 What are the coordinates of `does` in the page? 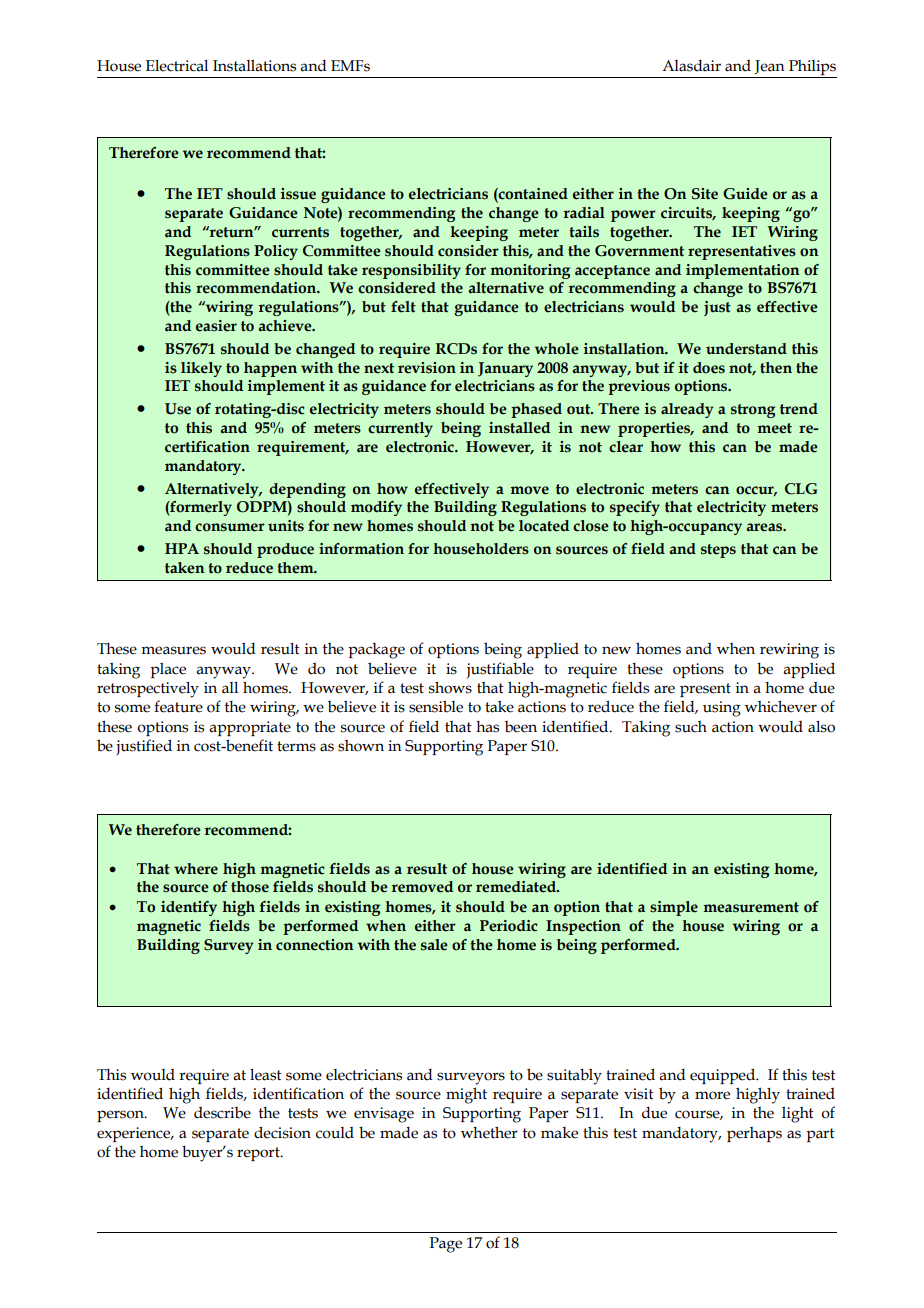 It's located at (709, 368).
